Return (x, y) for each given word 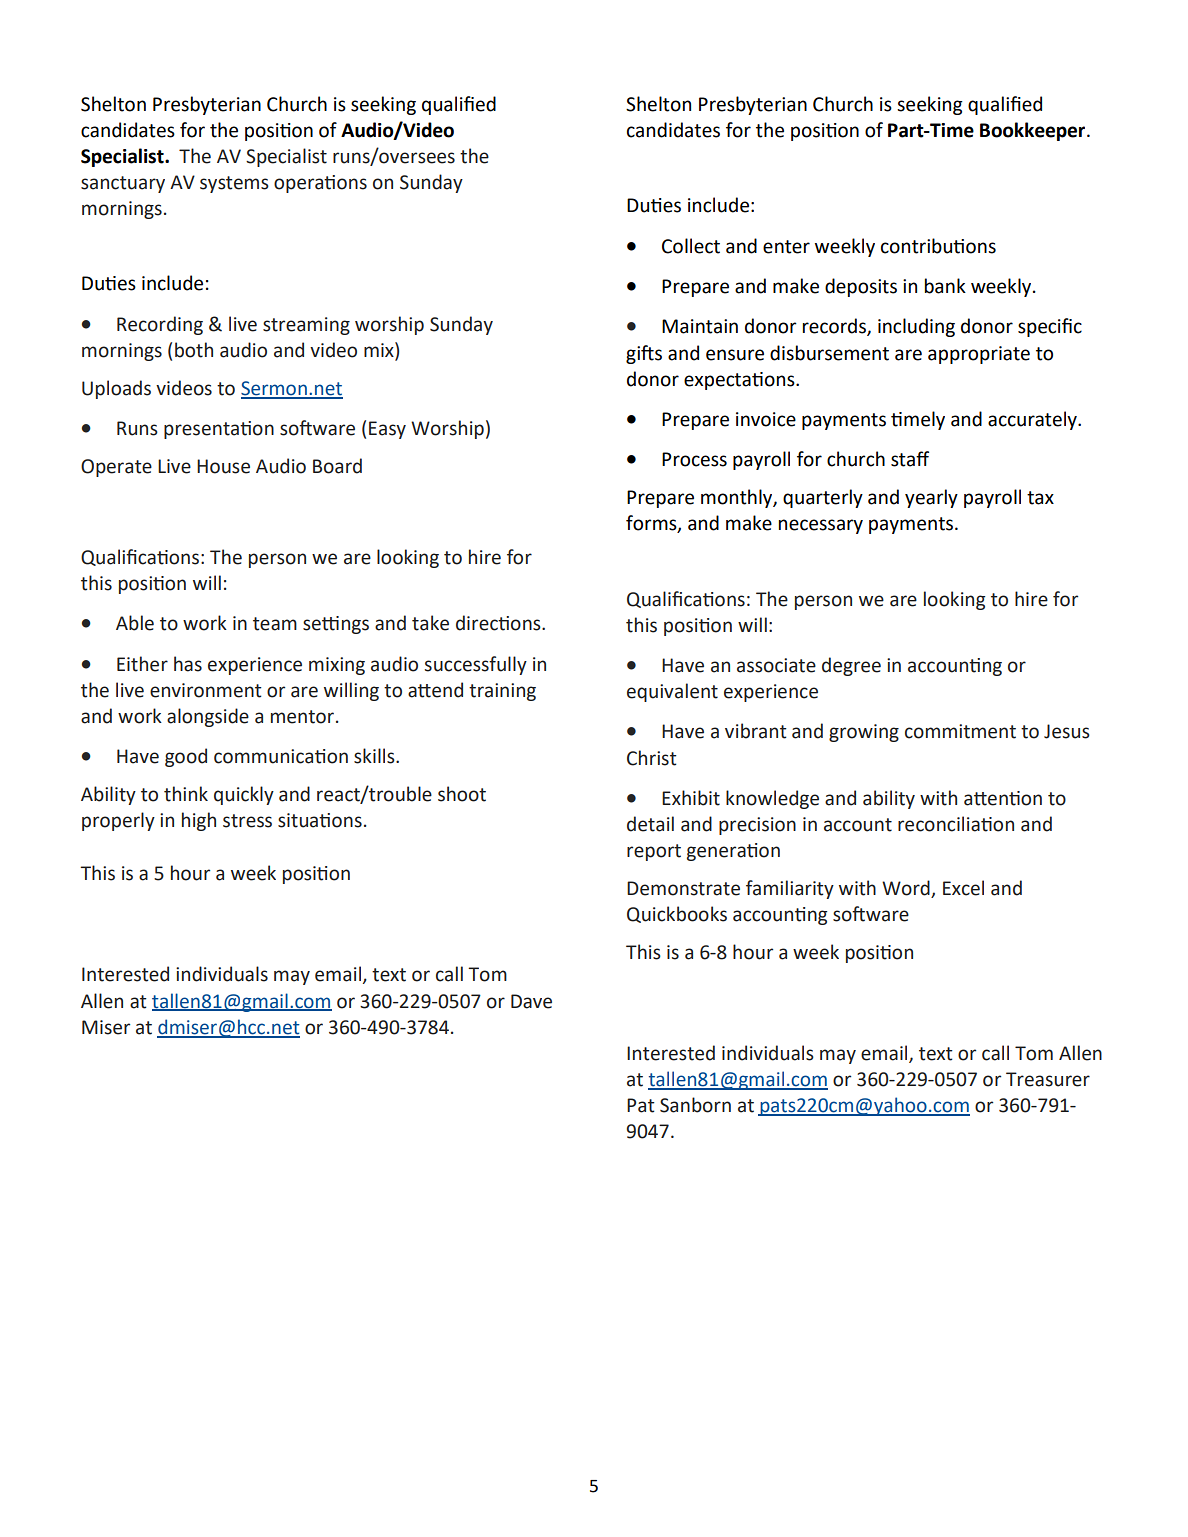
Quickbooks (677, 914)
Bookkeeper (1034, 131)
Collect (691, 246)
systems (234, 184)
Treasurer (1048, 1079)
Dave (531, 1001)
